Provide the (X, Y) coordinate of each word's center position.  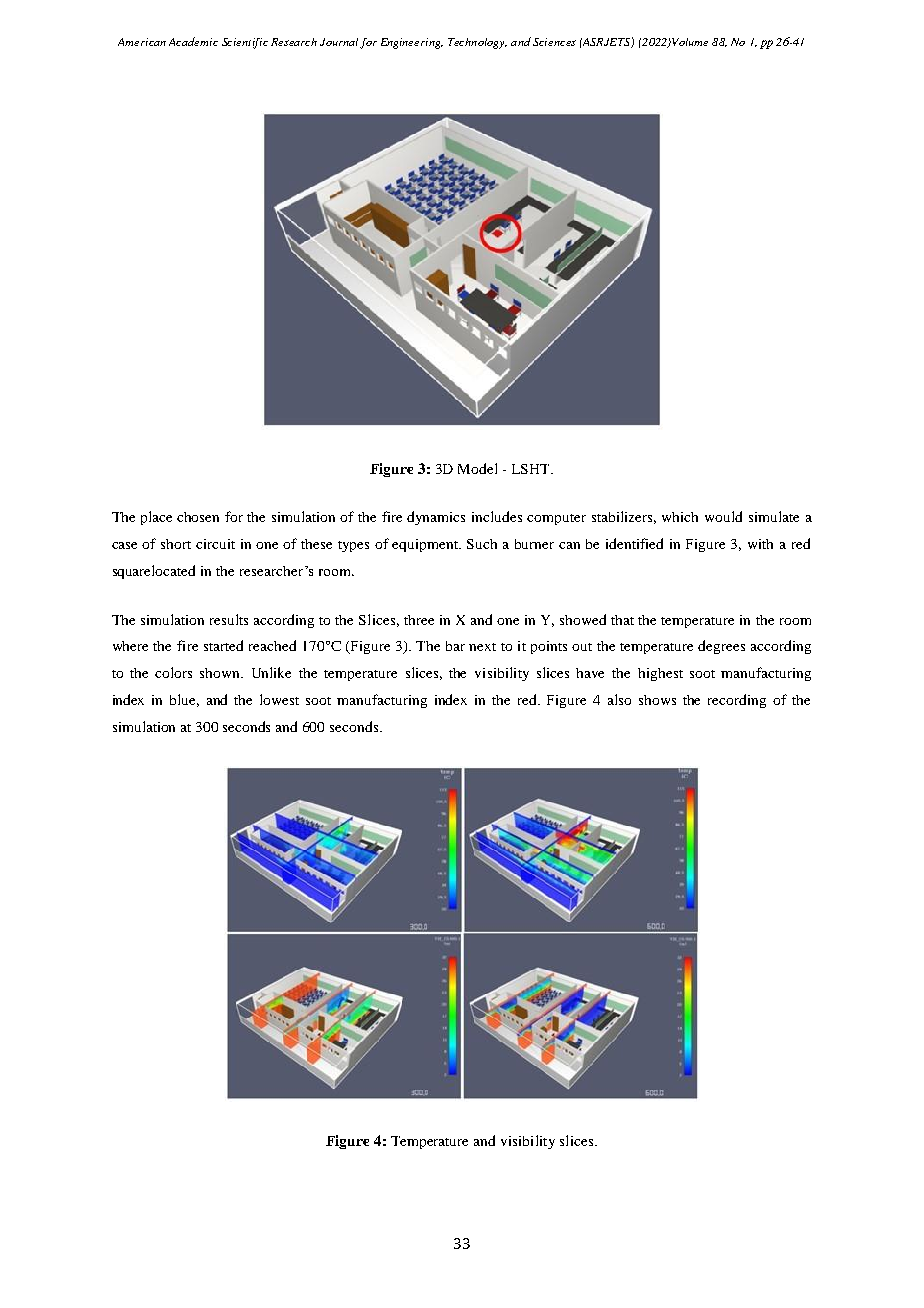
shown (221, 673)
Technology (477, 43)
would (723, 516)
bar (455, 646)
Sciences (554, 42)
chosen (198, 517)
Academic (193, 41)
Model (477, 468)
